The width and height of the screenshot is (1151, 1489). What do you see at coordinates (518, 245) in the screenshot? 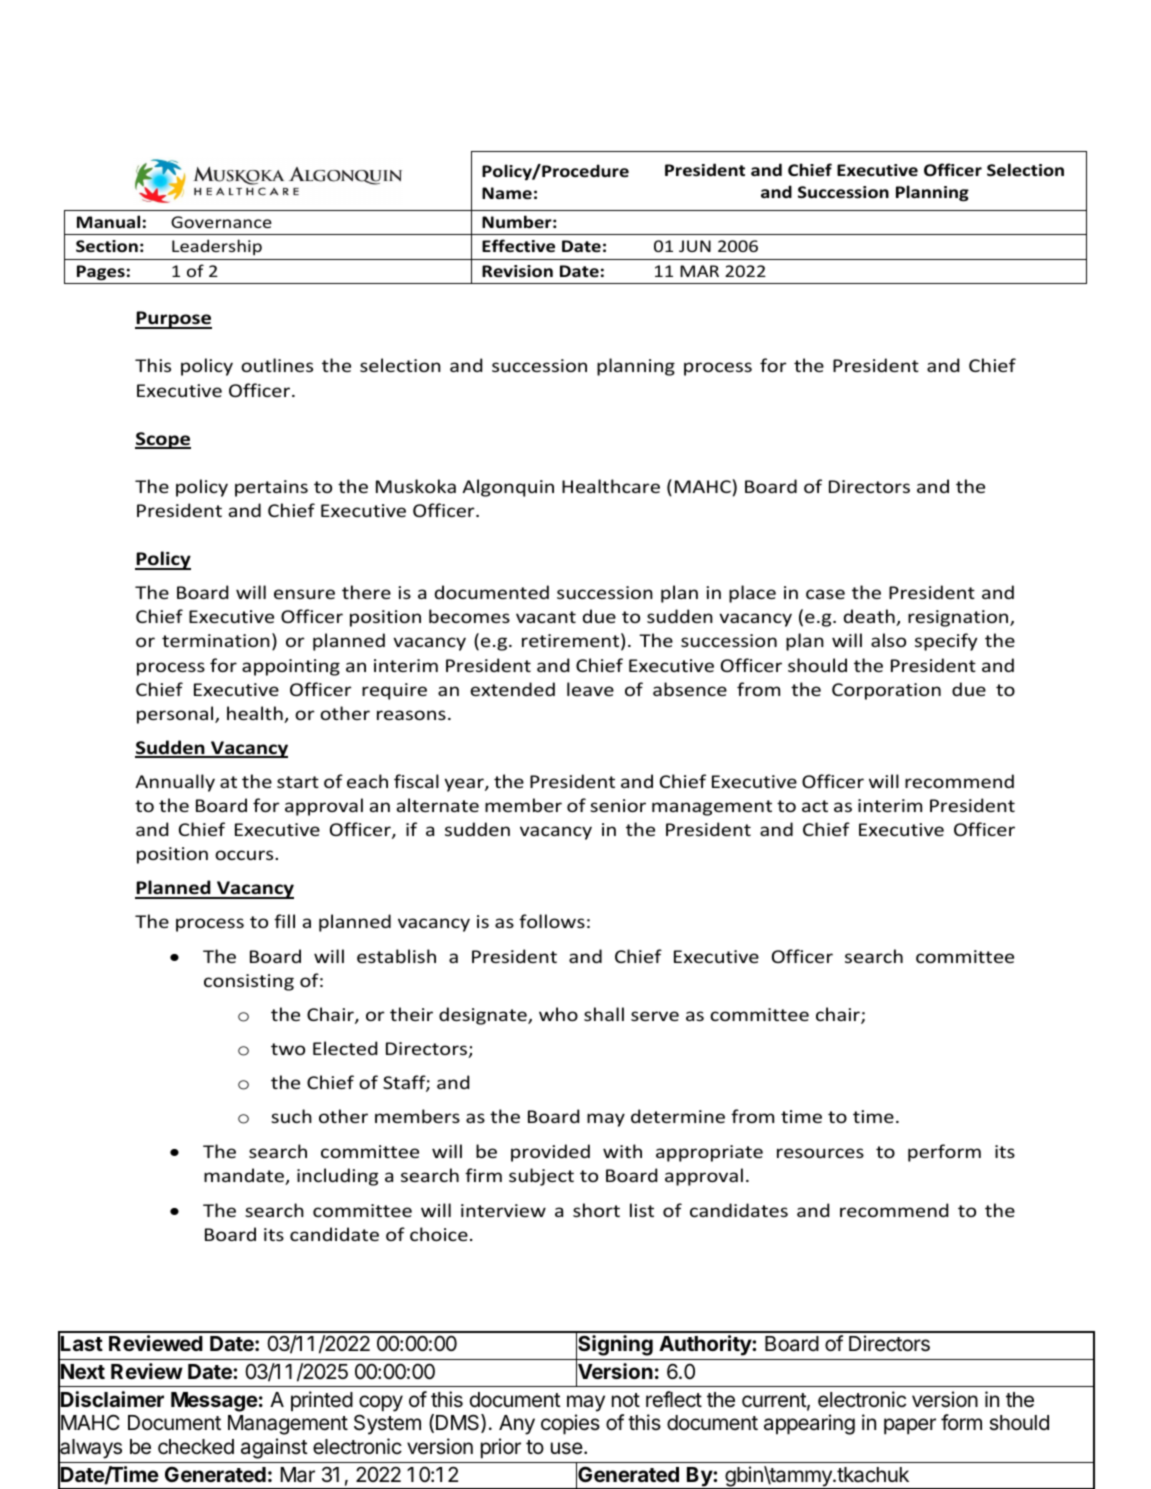
I see `Effective` at bounding box center [518, 245].
